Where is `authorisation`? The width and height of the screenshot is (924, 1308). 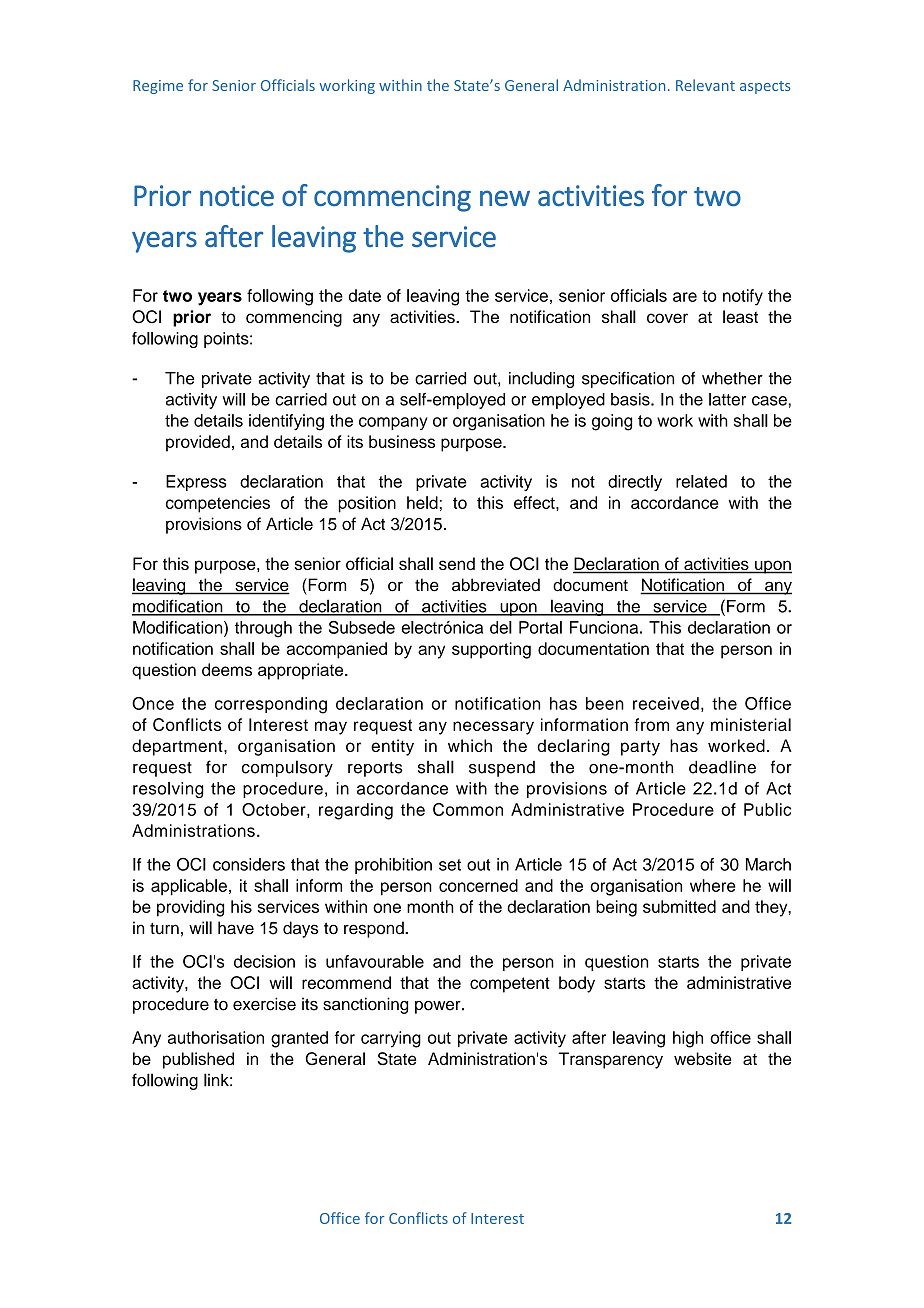
authorisation is located at coordinates (216, 1037).
